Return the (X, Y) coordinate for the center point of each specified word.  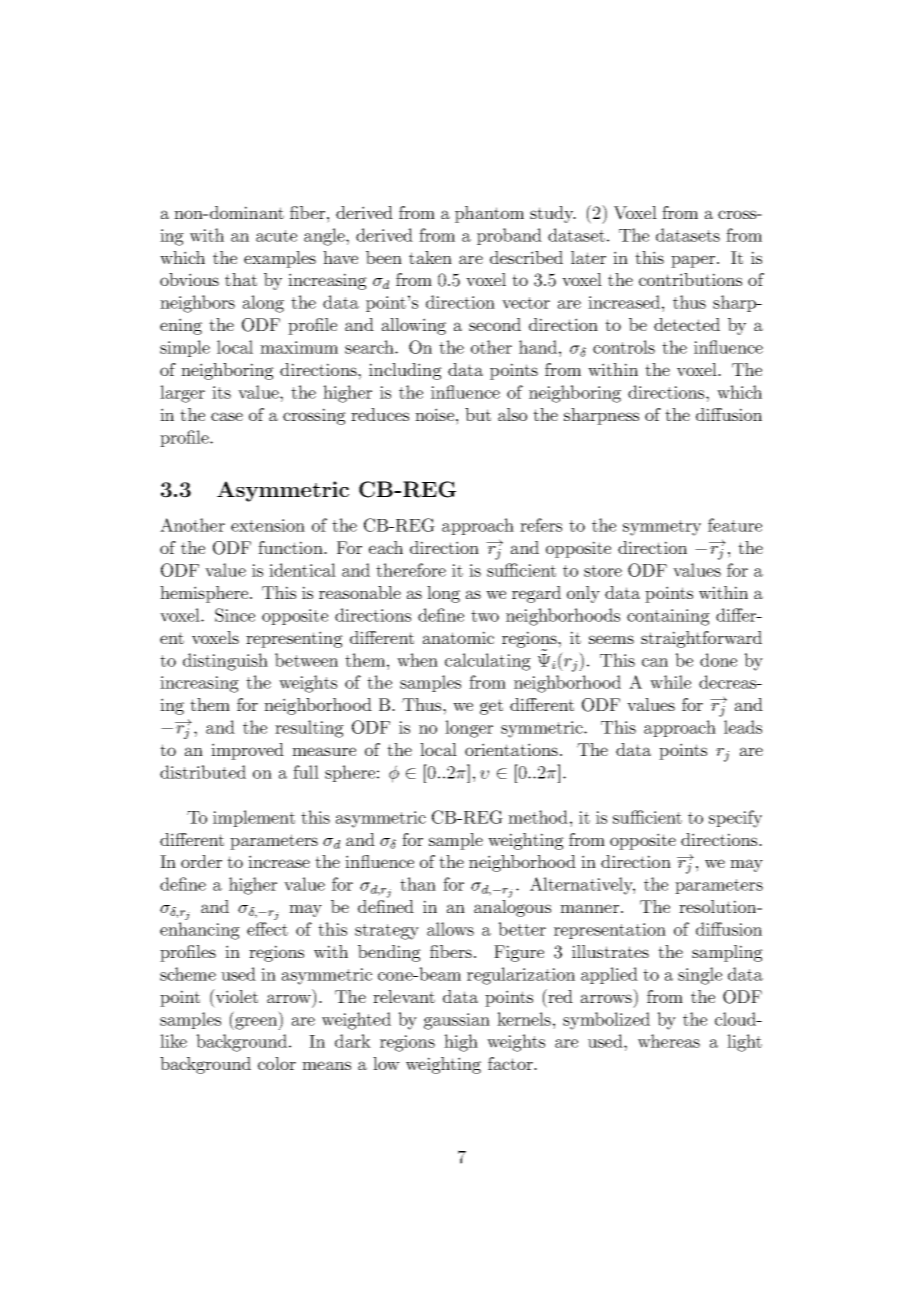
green (256, 1023)
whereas (669, 1041)
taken (430, 257)
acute (276, 236)
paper (694, 261)
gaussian (457, 1021)
